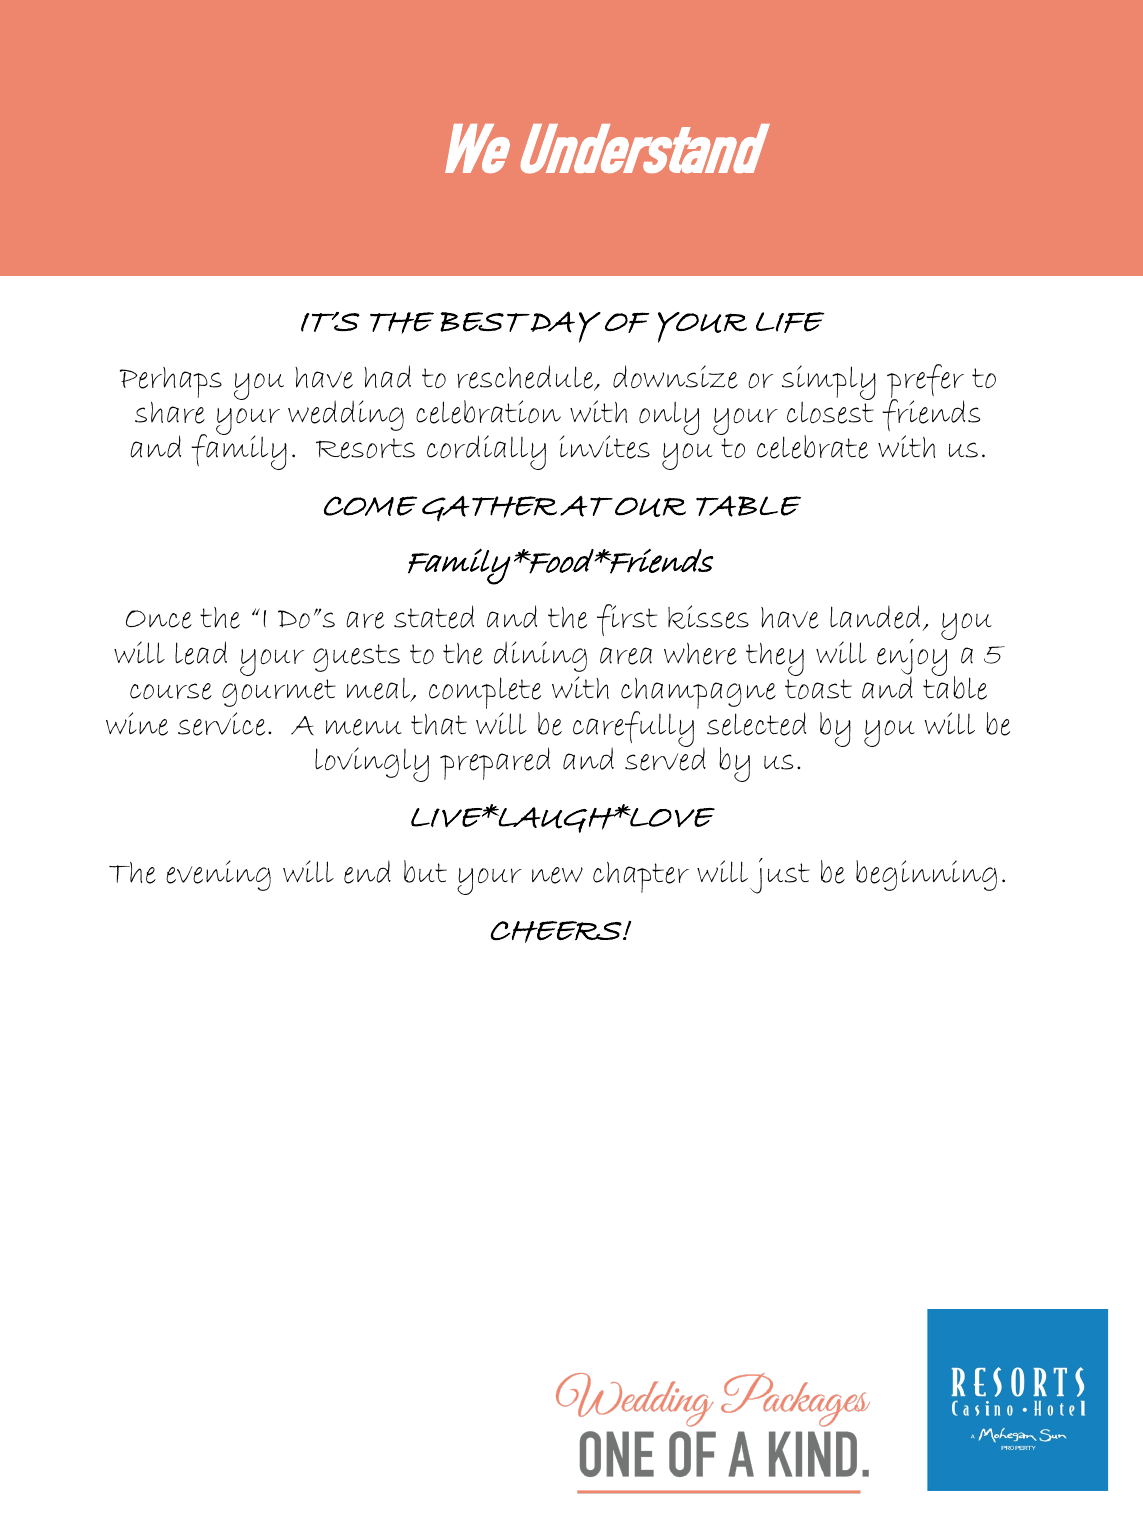  I want to click on new, so click(557, 875).
